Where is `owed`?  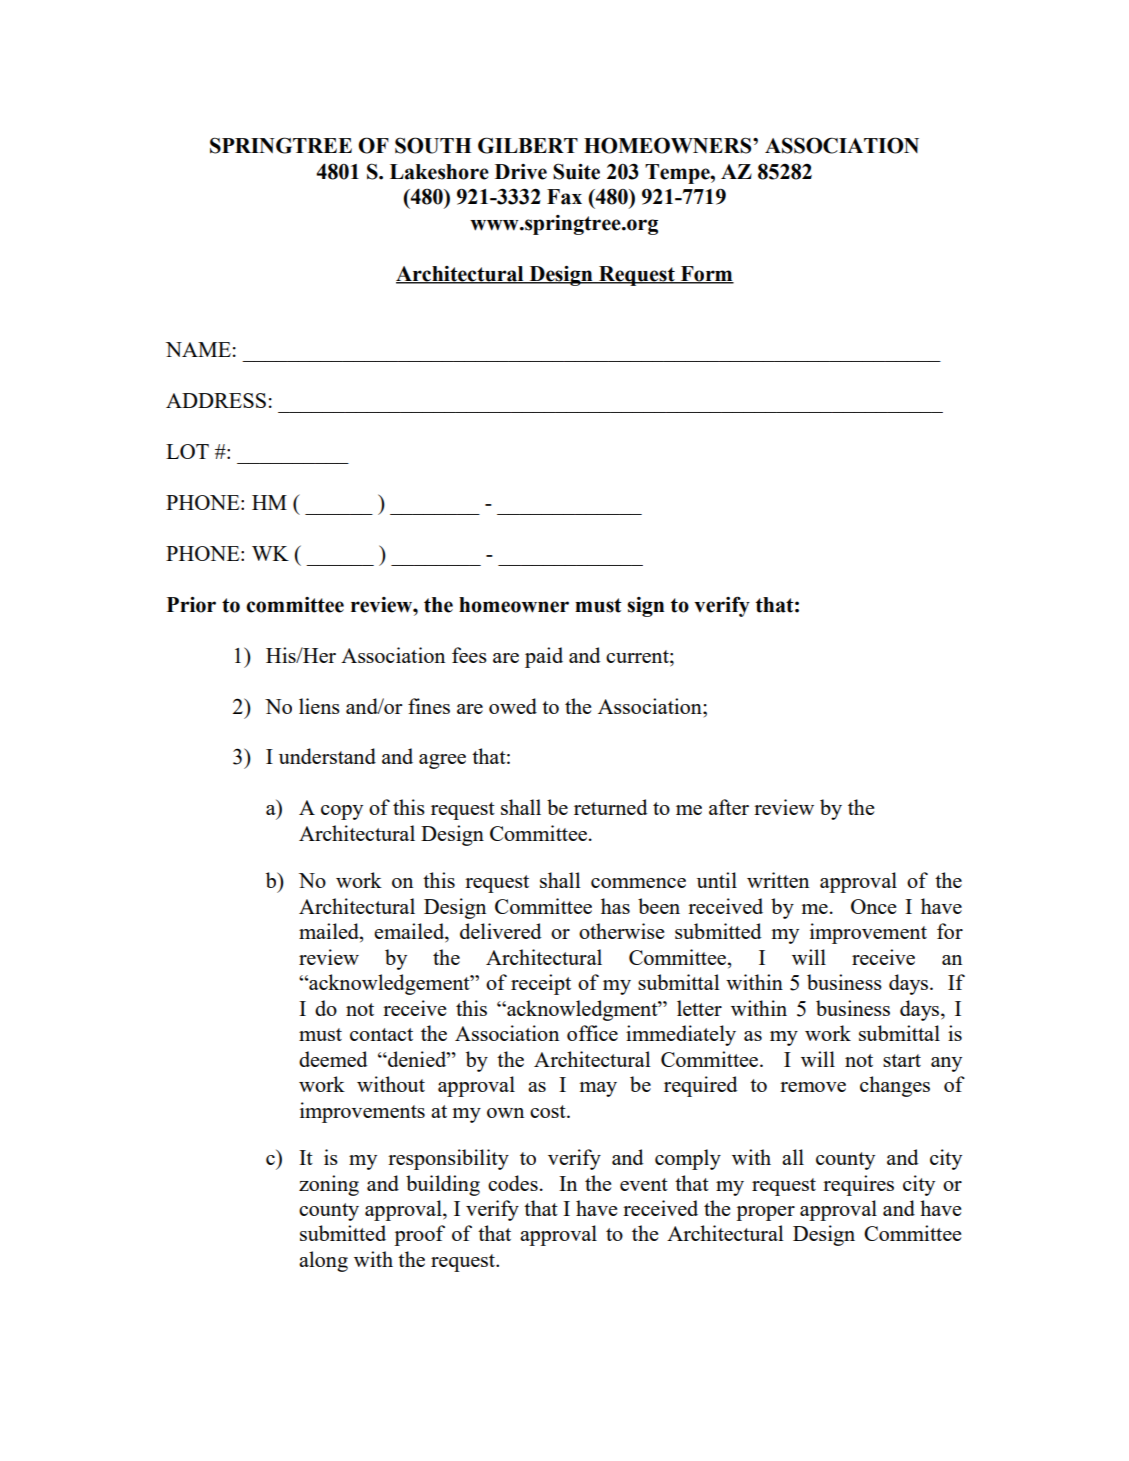 owed is located at coordinates (513, 706).
